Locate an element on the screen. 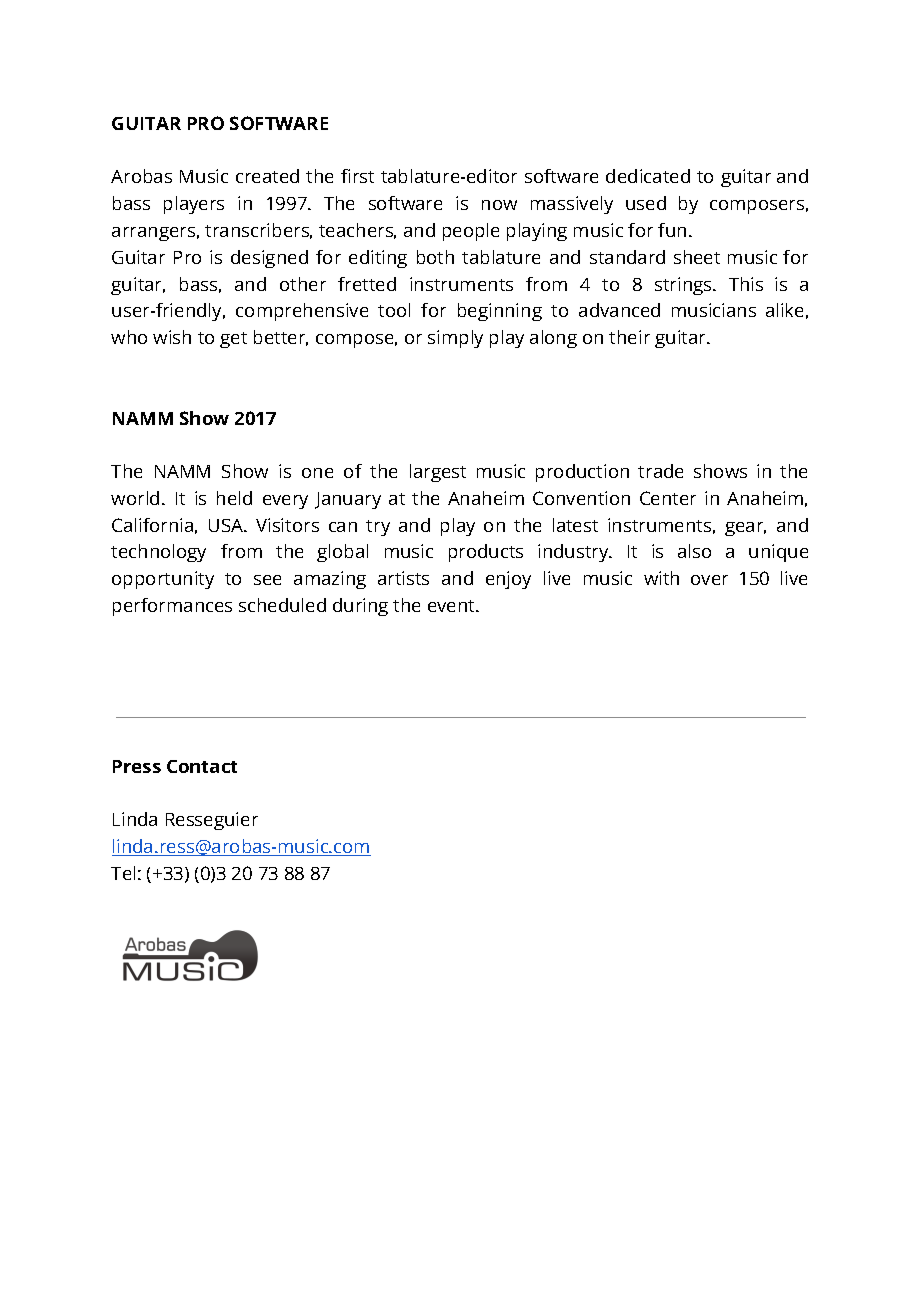  used is located at coordinates (646, 203).
